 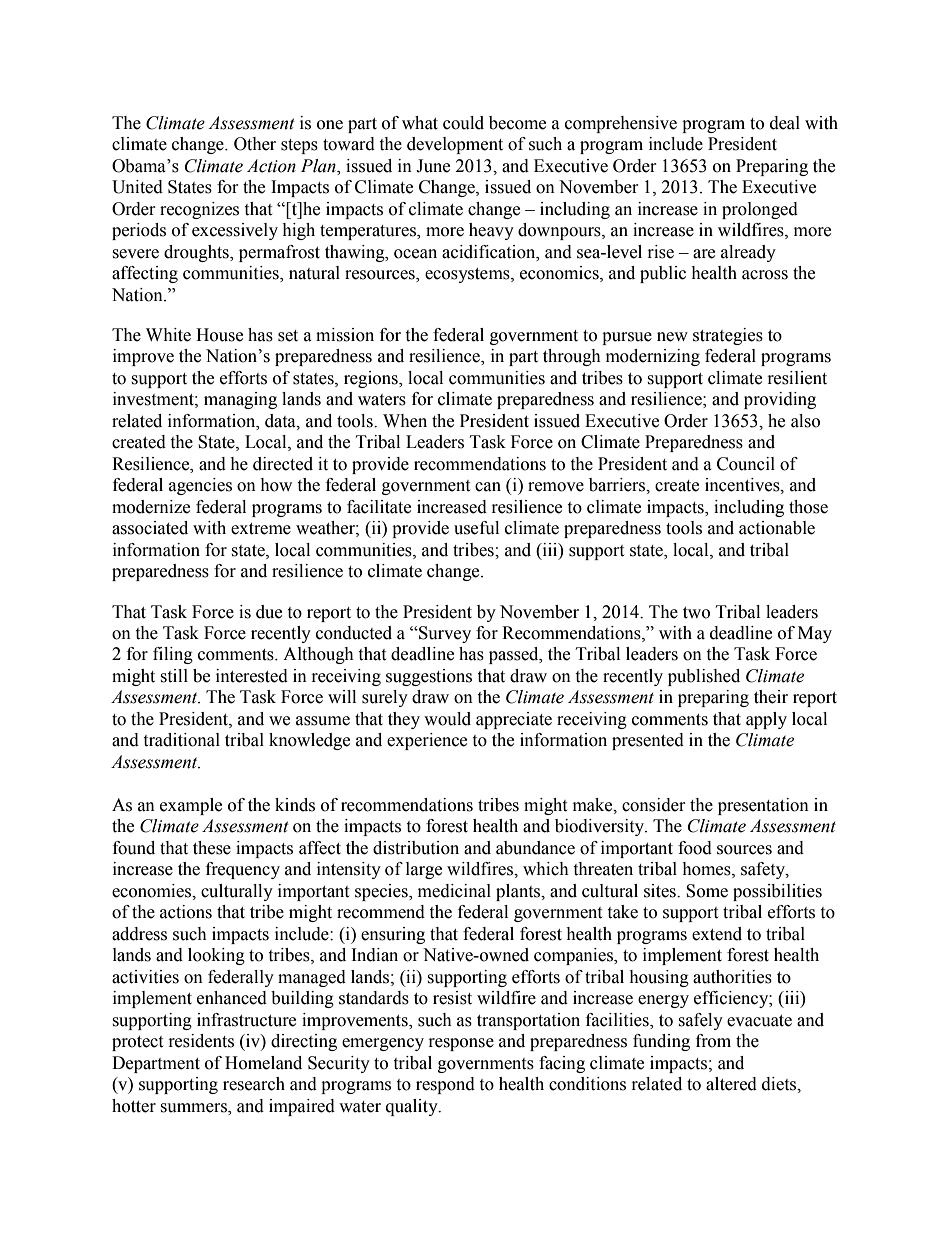 What do you see at coordinates (255, 144) in the screenshot?
I see `Other` at bounding box center [255, 144].
